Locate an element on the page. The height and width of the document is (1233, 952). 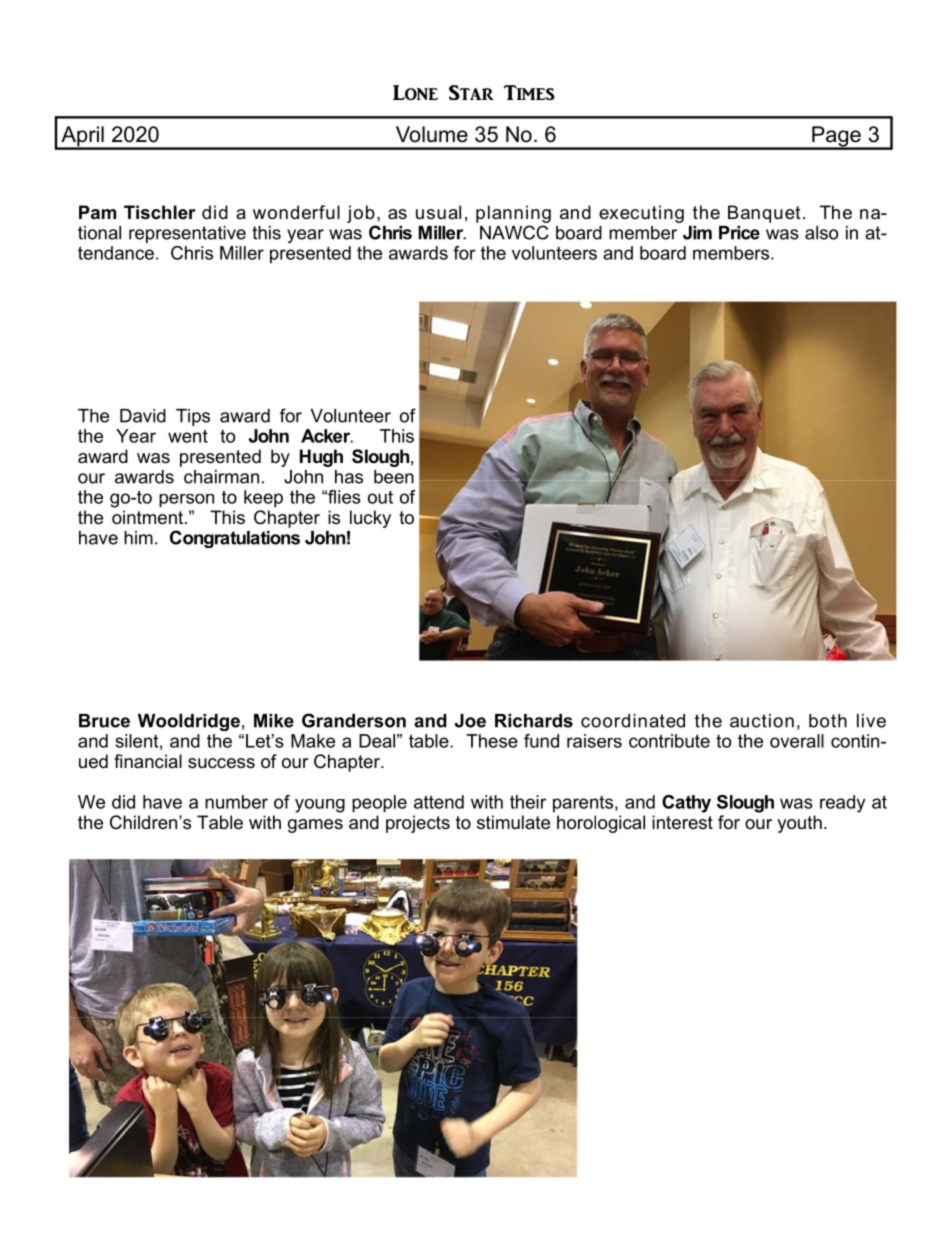
April is located at coordinates (82, 137).
